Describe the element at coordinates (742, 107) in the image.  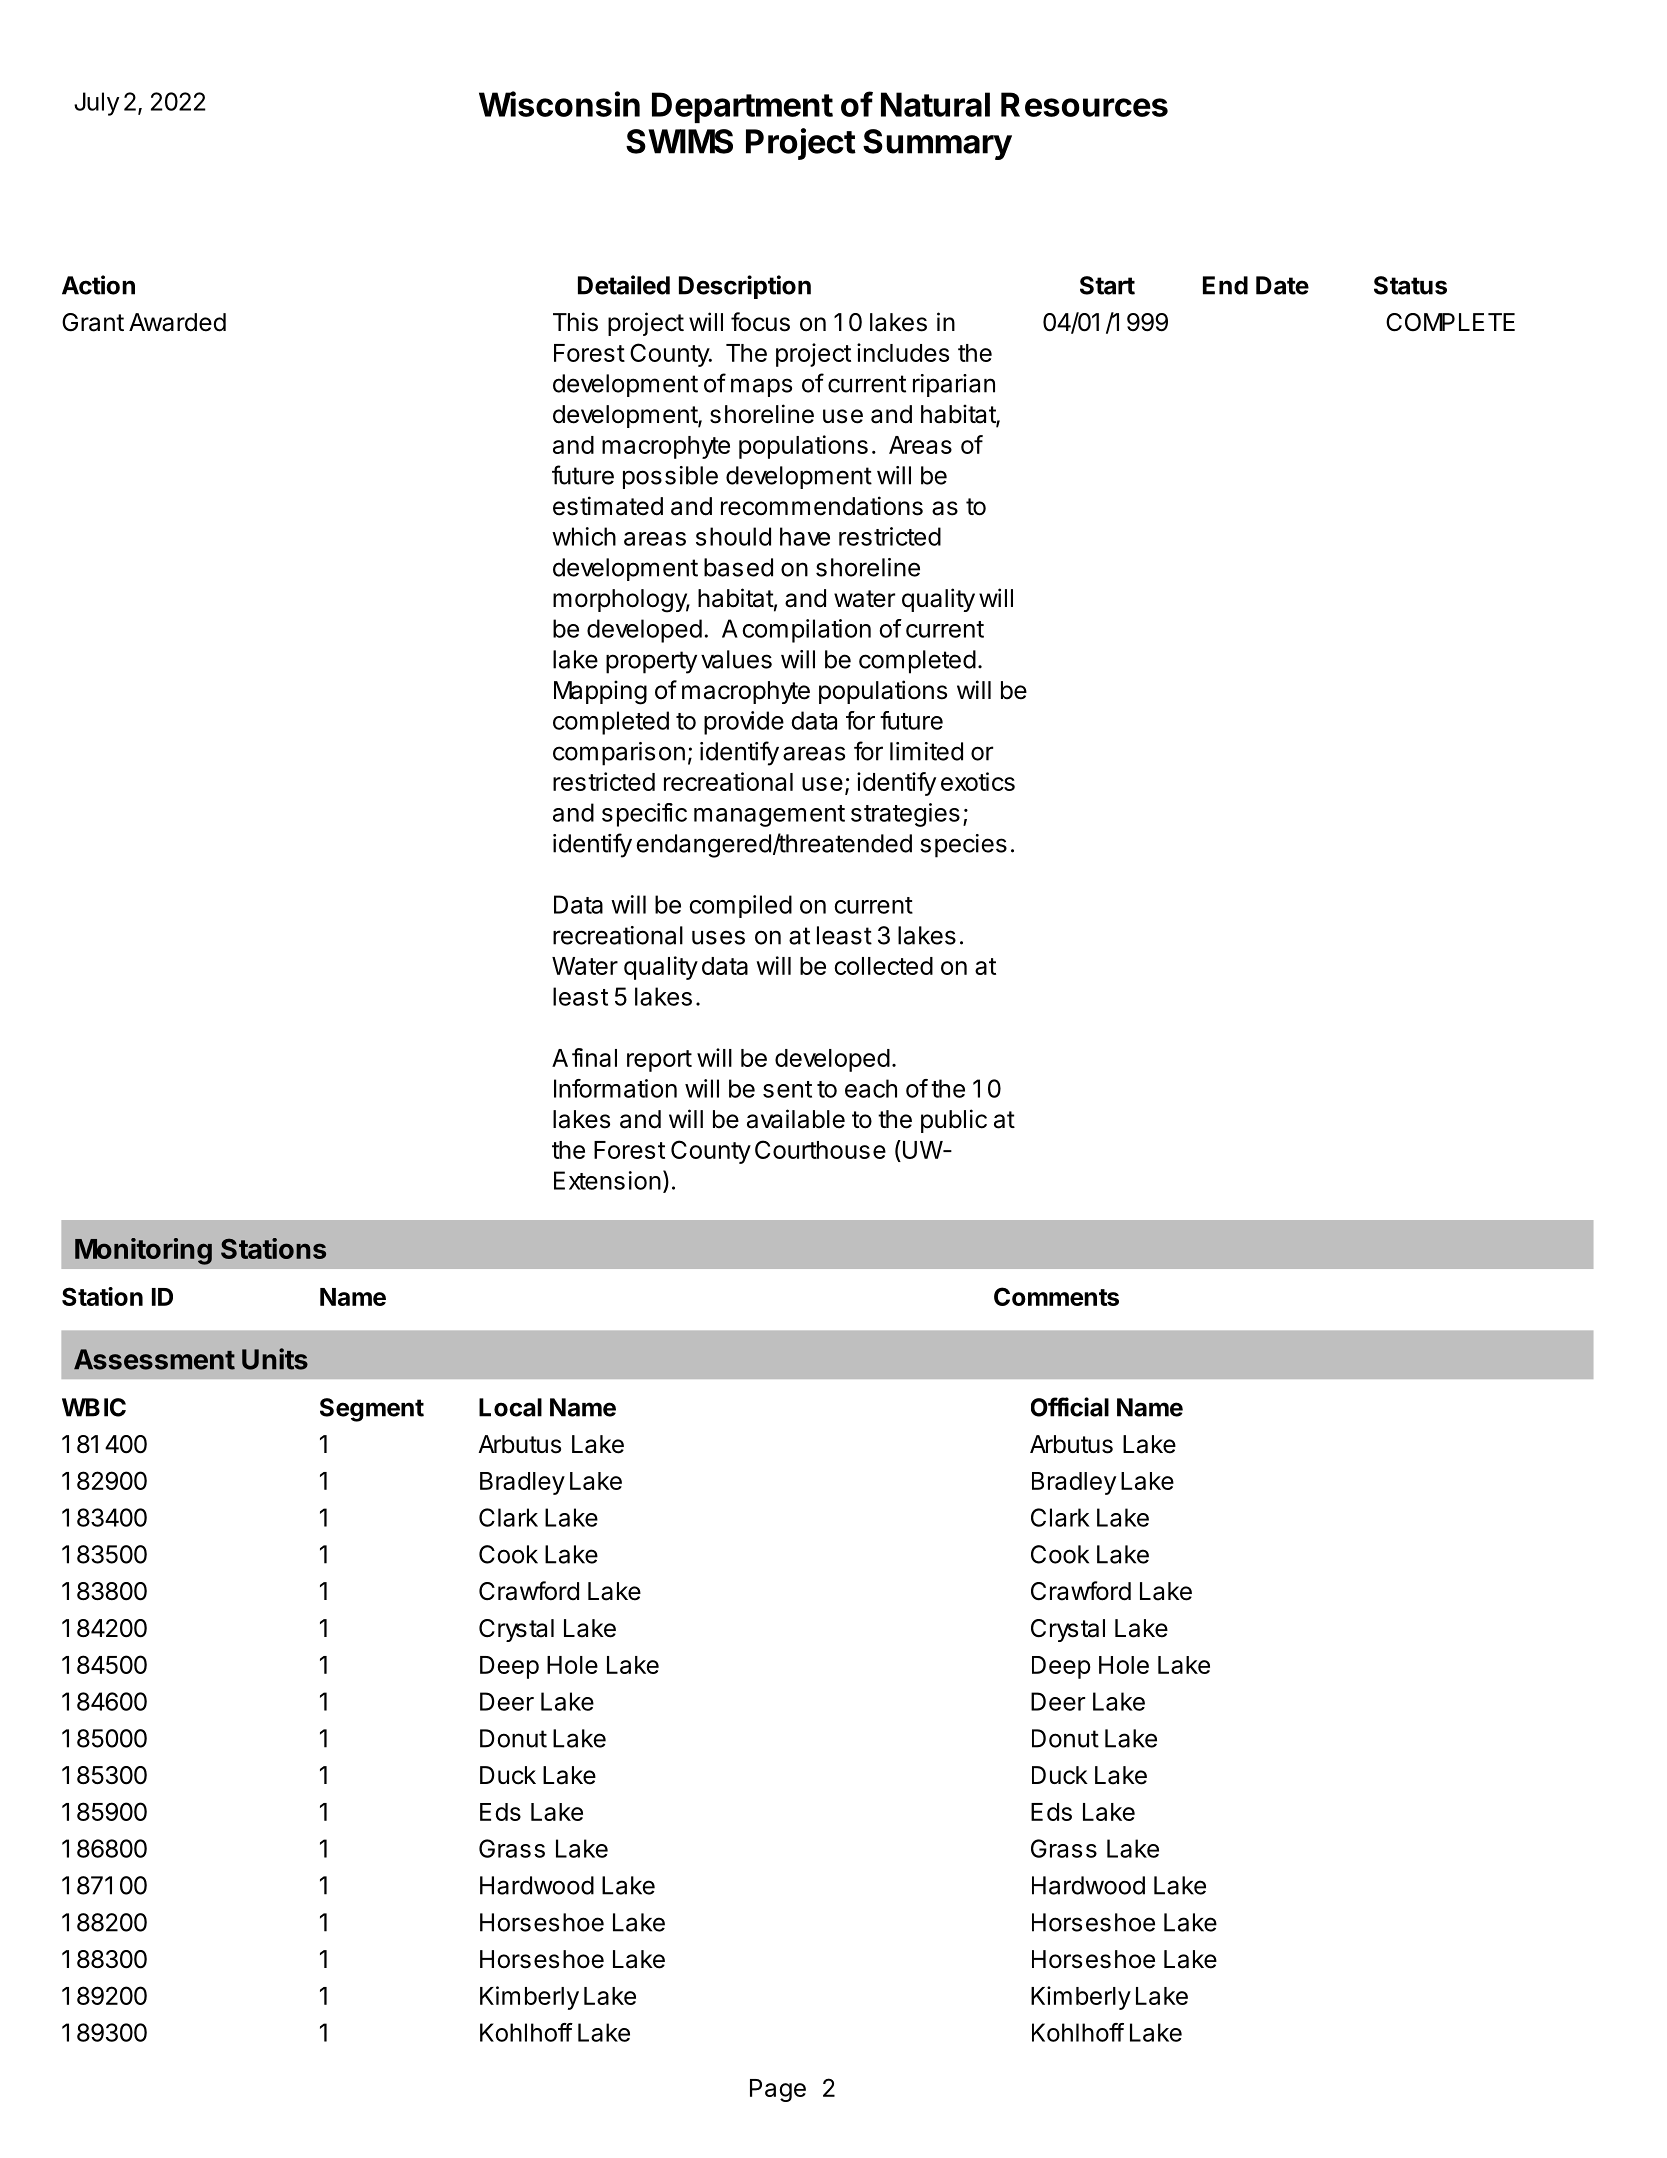
I see `Department` at that location.
